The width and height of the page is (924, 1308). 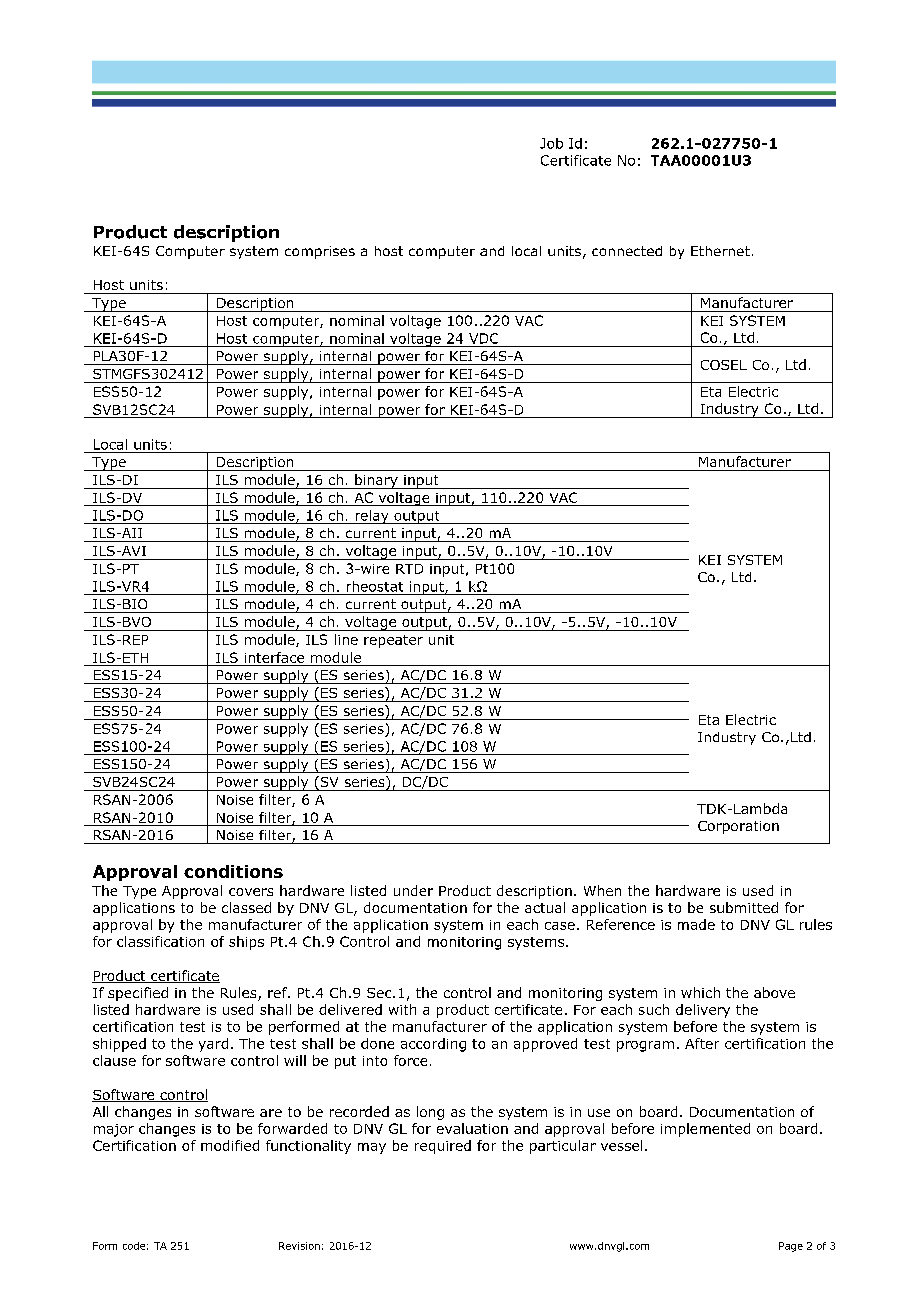 What do you see at coordinates (791, 1247) in the page?
I see `Page` at bounding box center [791, 1247].
